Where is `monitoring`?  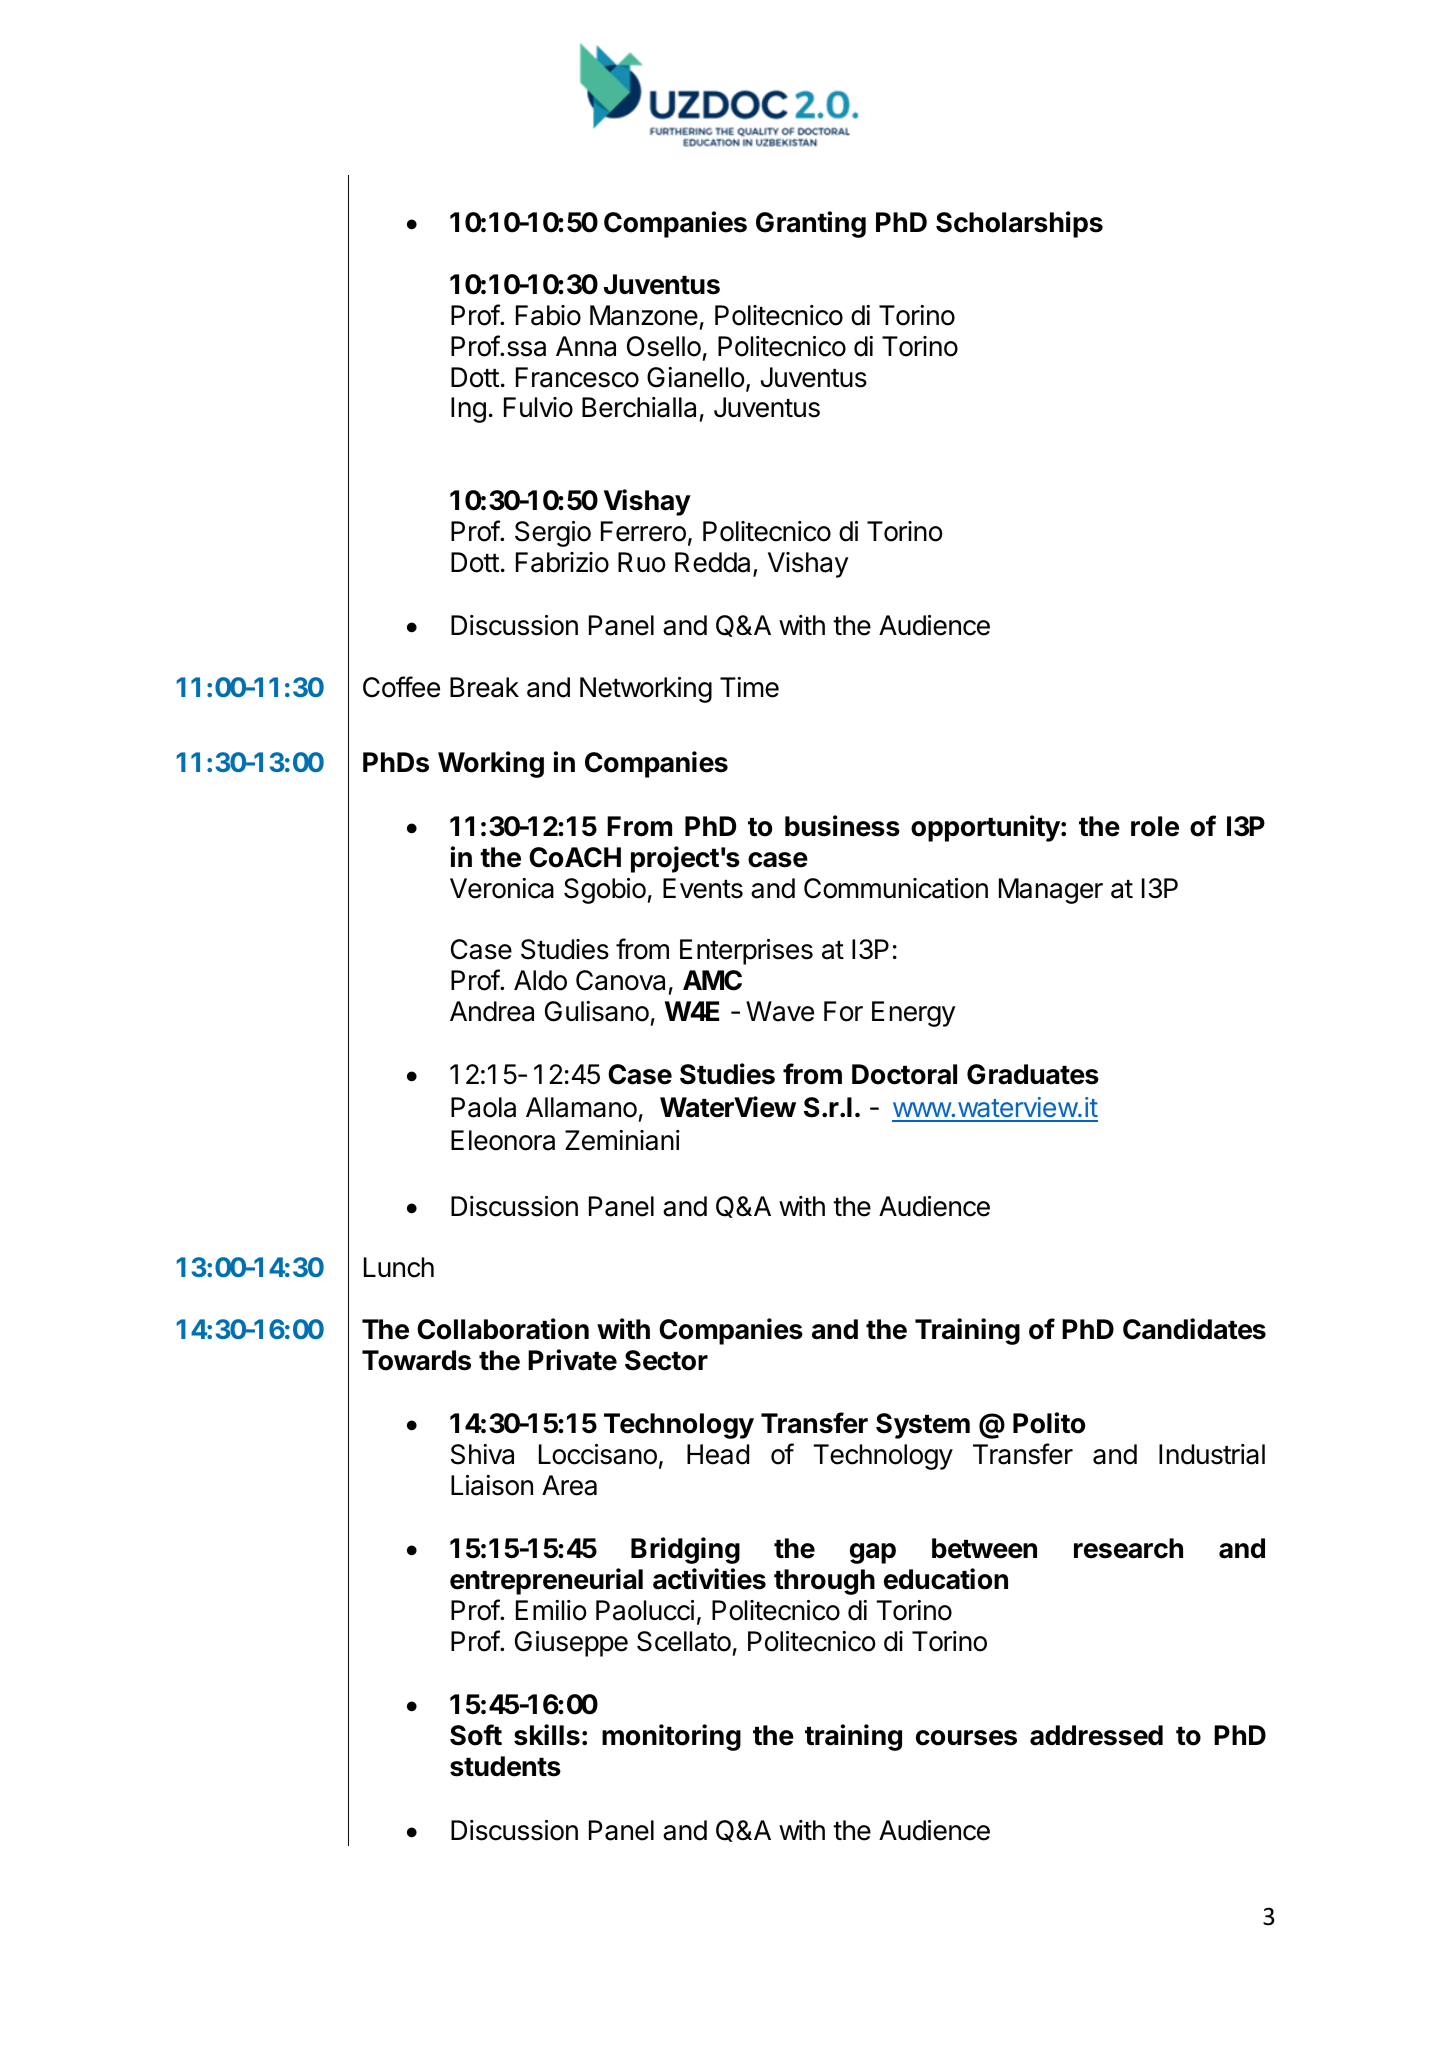 monitoring is located at coordinates (671, 1737).
